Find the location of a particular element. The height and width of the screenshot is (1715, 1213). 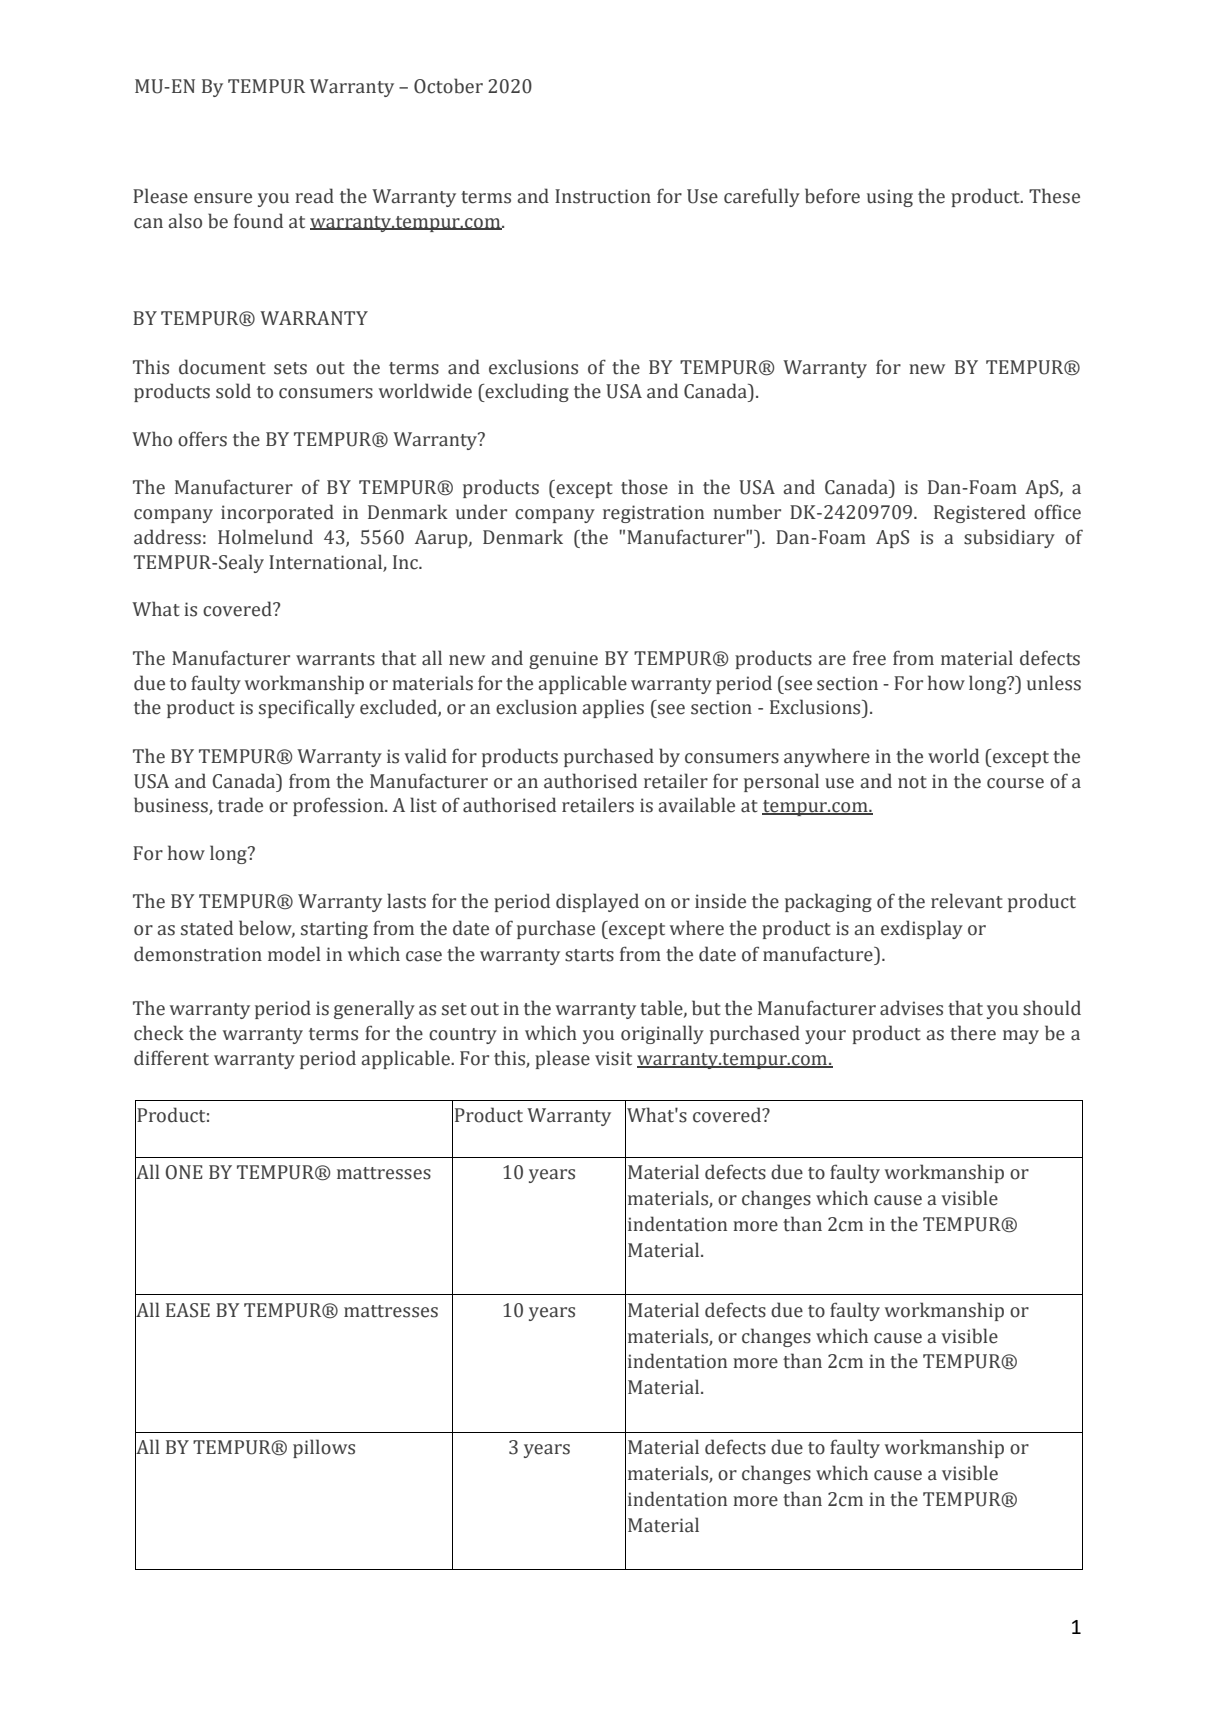

not is located at coordinates (912, 782).
